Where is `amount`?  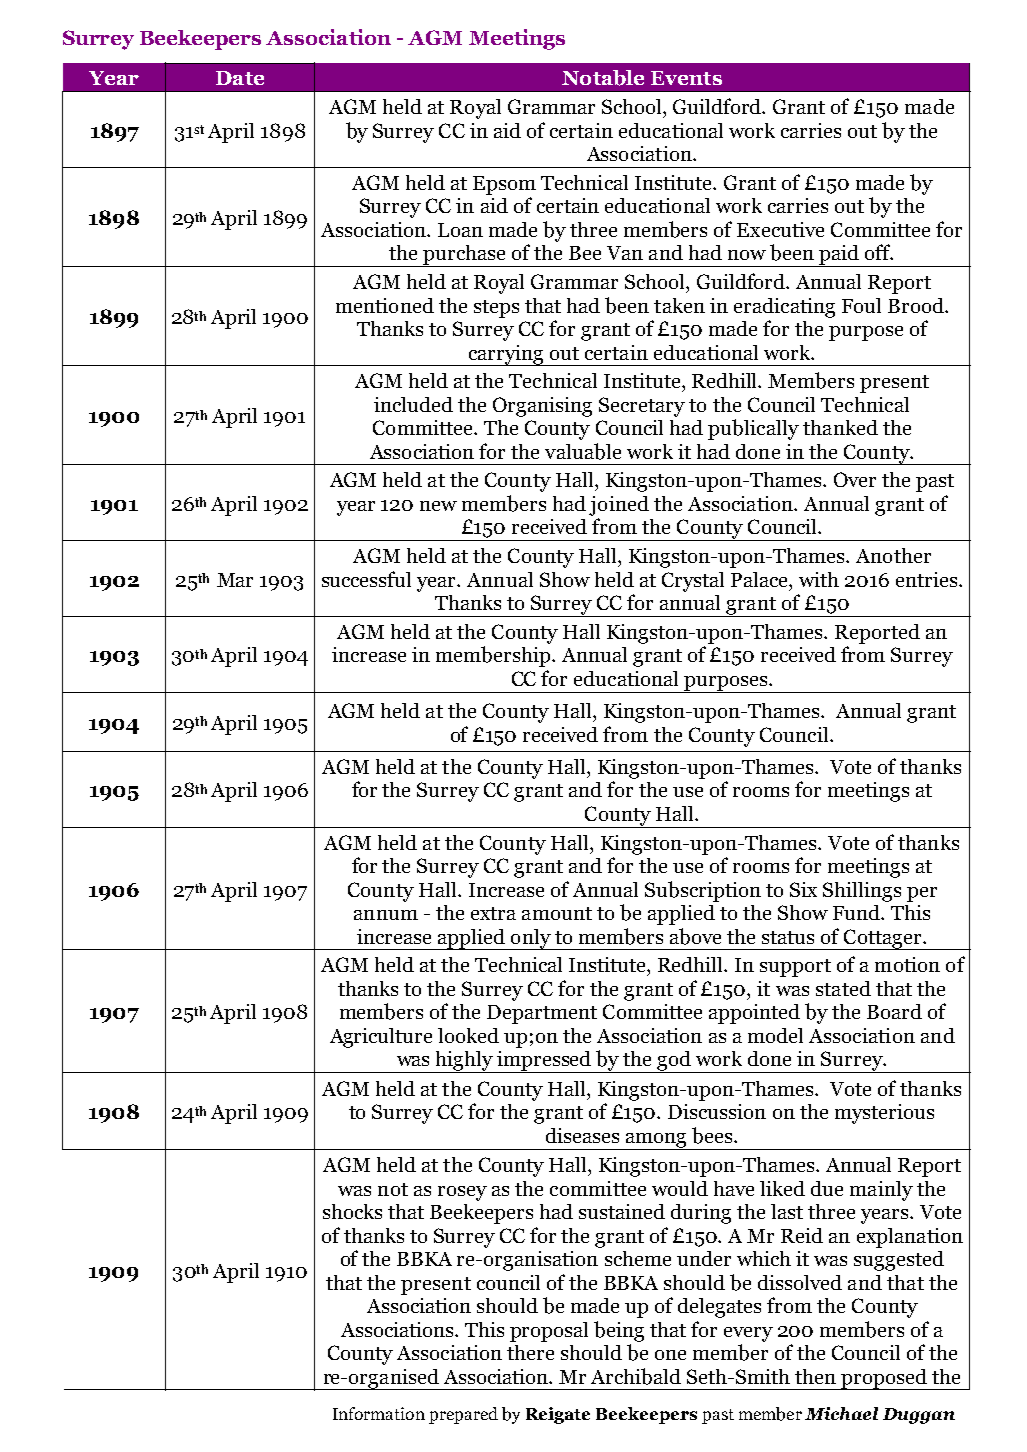
amount is located at coordinates (557, 913).
